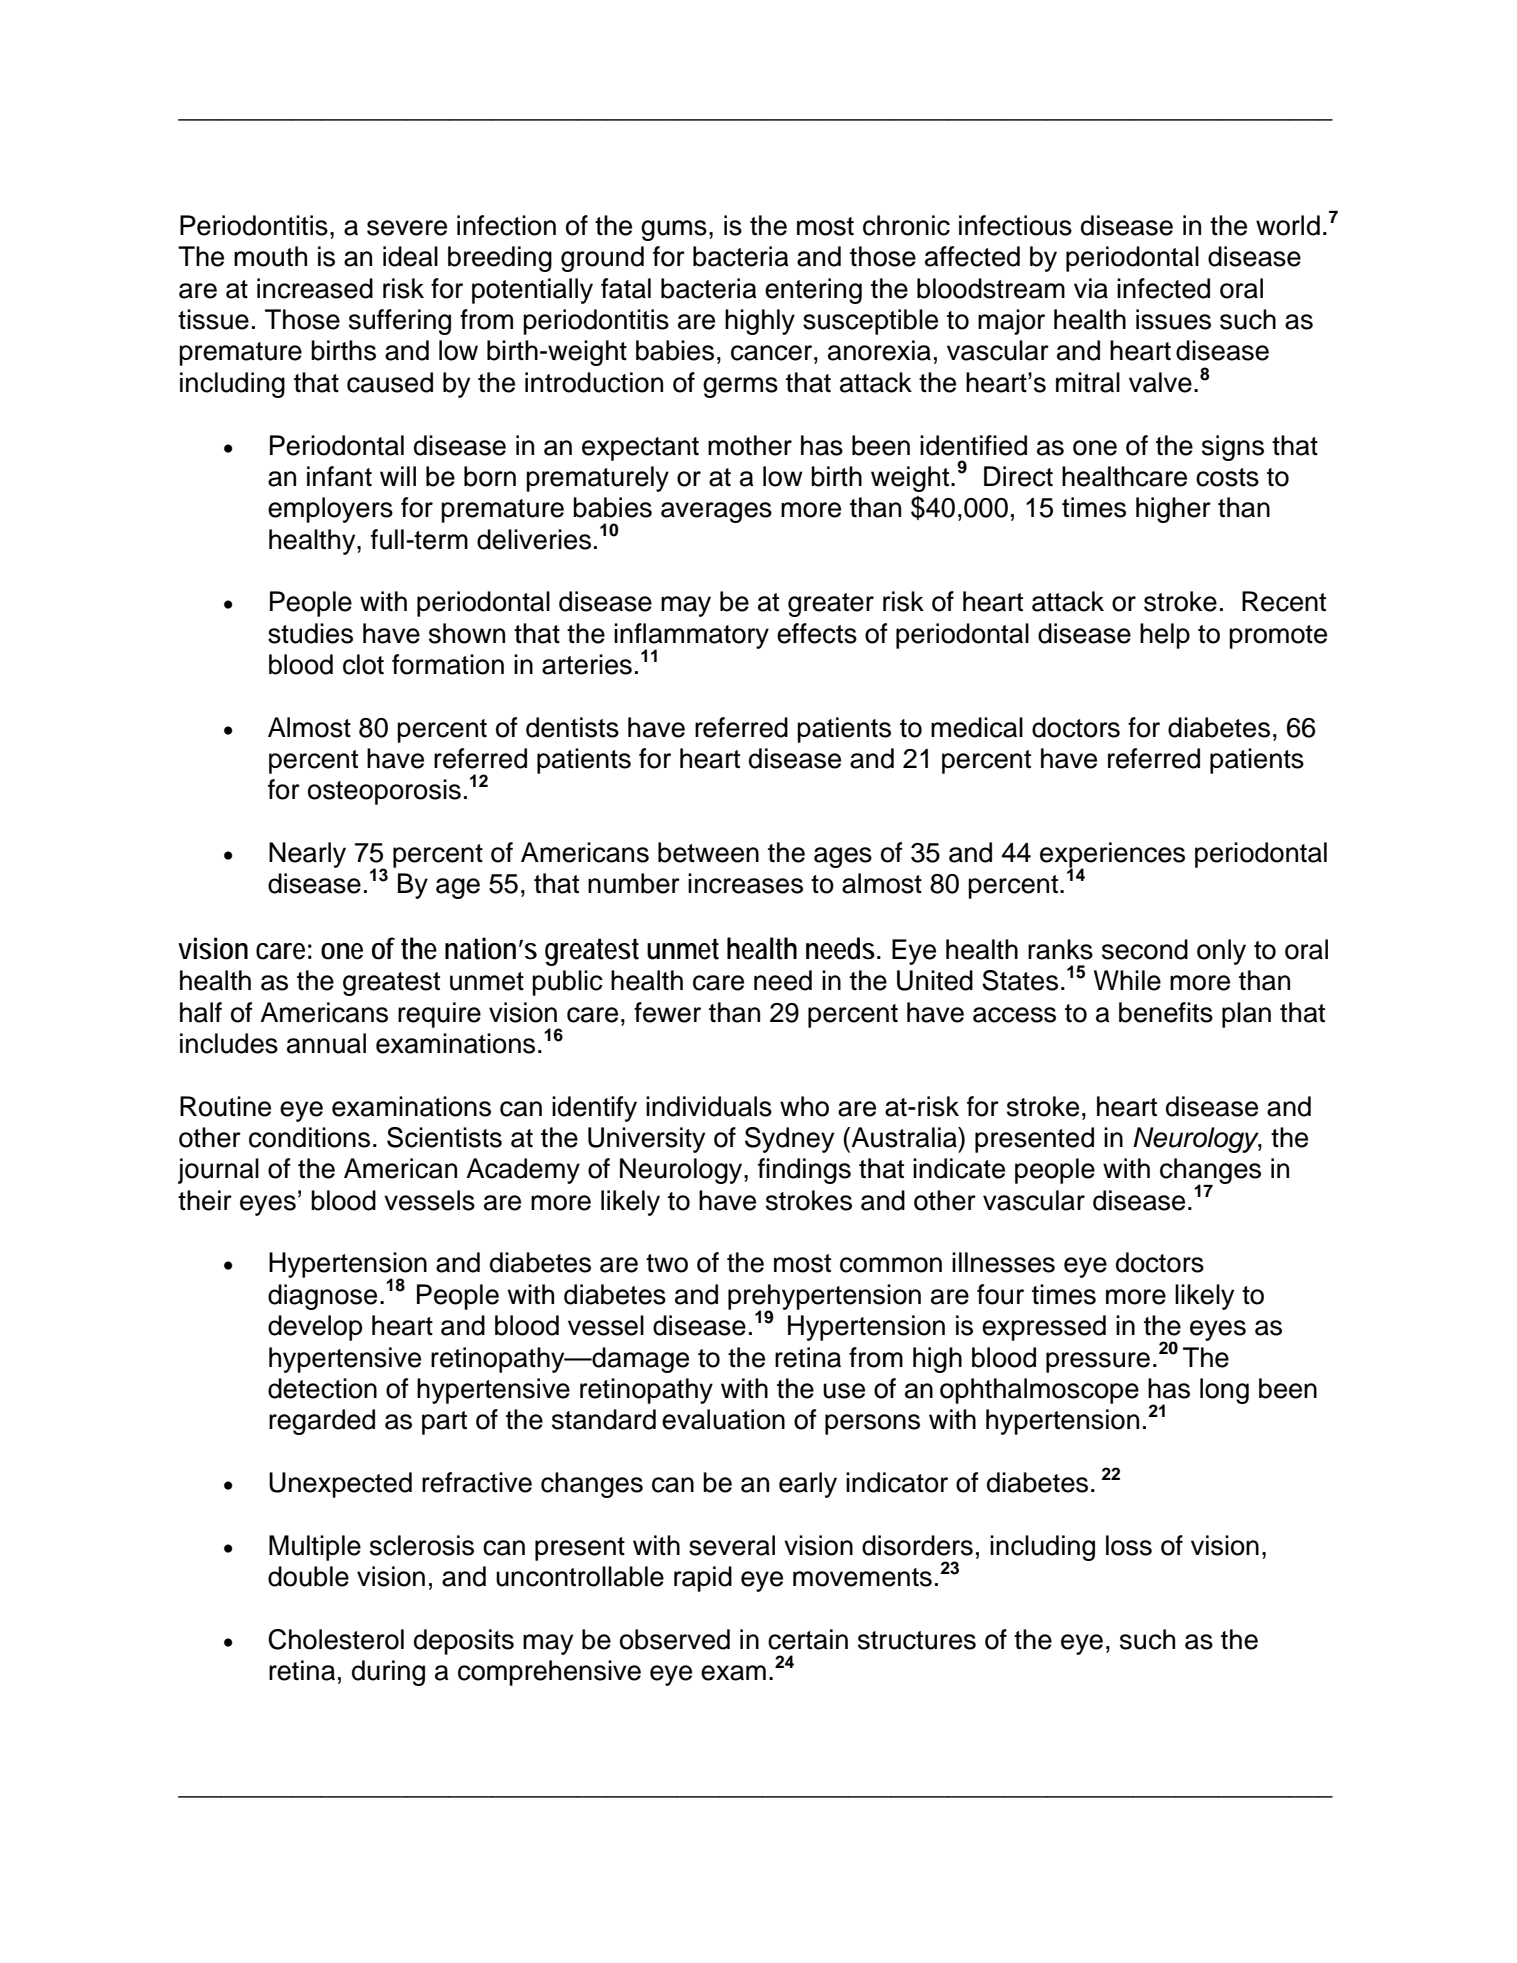 Image resolution: width=1517 pixels, height=1963 pixels. Describe the element at coordinates (691, 637) in the page. I see `inflammatory` at that location.
